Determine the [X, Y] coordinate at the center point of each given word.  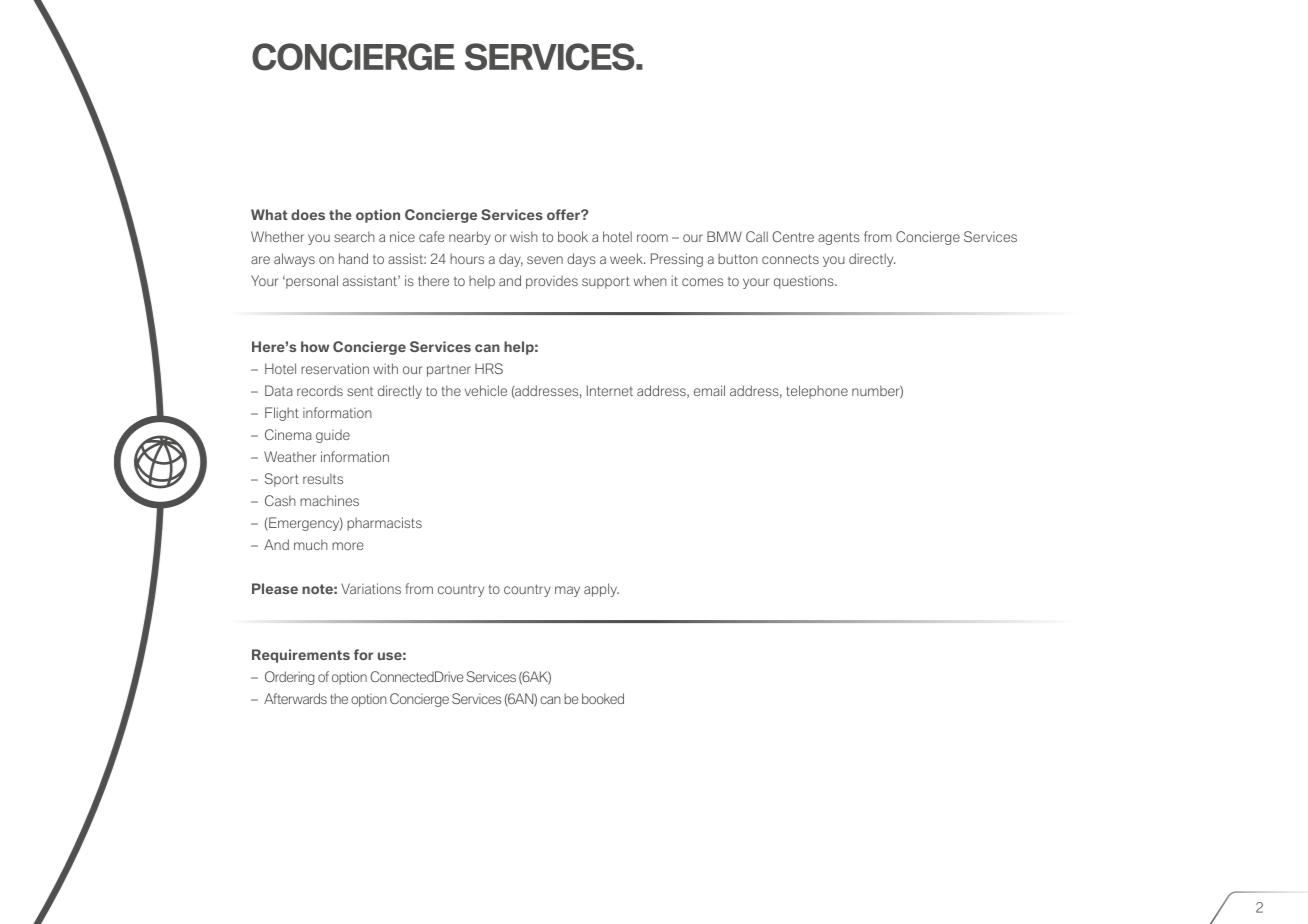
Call [757, 236]
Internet [610, 390]
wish [524, 236]
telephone [817, 392]
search [354, 236]
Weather [290, 456]
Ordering [289, 678]
